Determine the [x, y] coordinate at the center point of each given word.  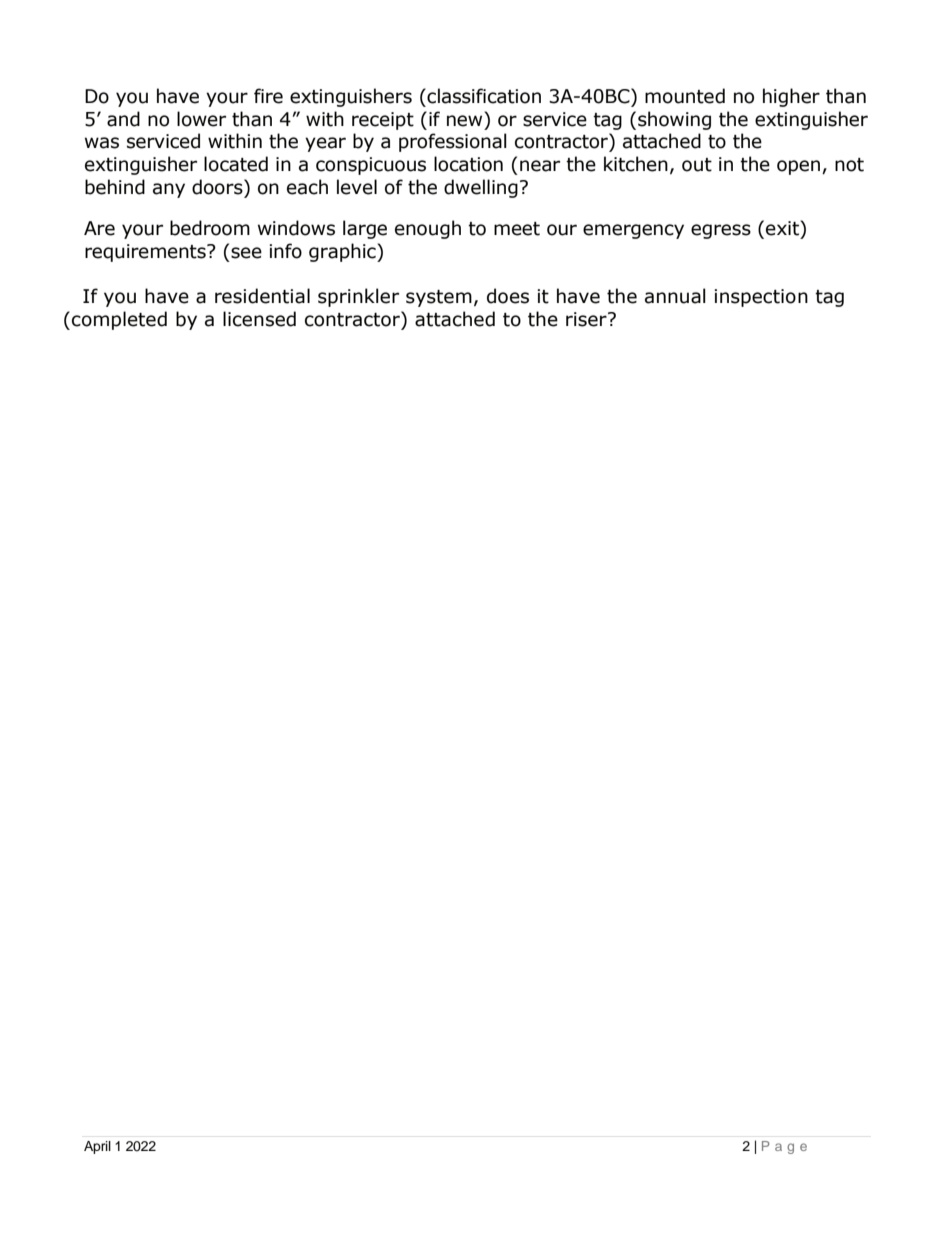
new [464, 121]
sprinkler [358, 297]
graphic [343, 252]
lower [201, 119]
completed [119, 320]
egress [721, 231]
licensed [259, 319]
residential [262, 296]
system [439, 298]
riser [587, 319]
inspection [761, 298]
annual [675, 296]
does [508, 296]
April [97, 1147]
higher [791, 97]
